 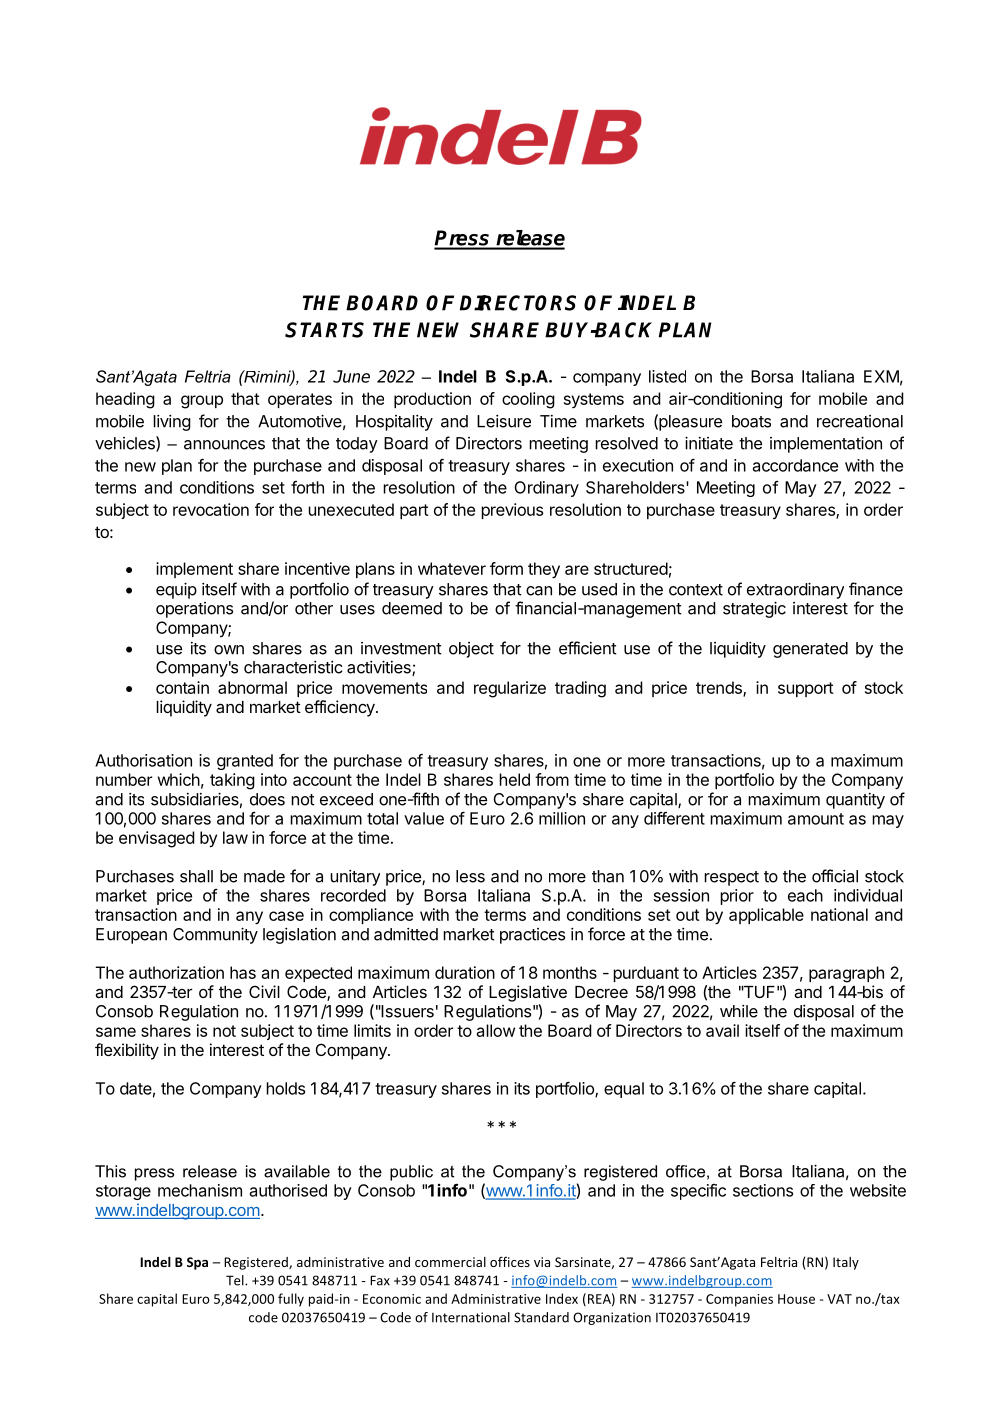 What do you see at coordinates (235, 837) in the screenshot?
I see `law` at bounding box center [235, 837].
